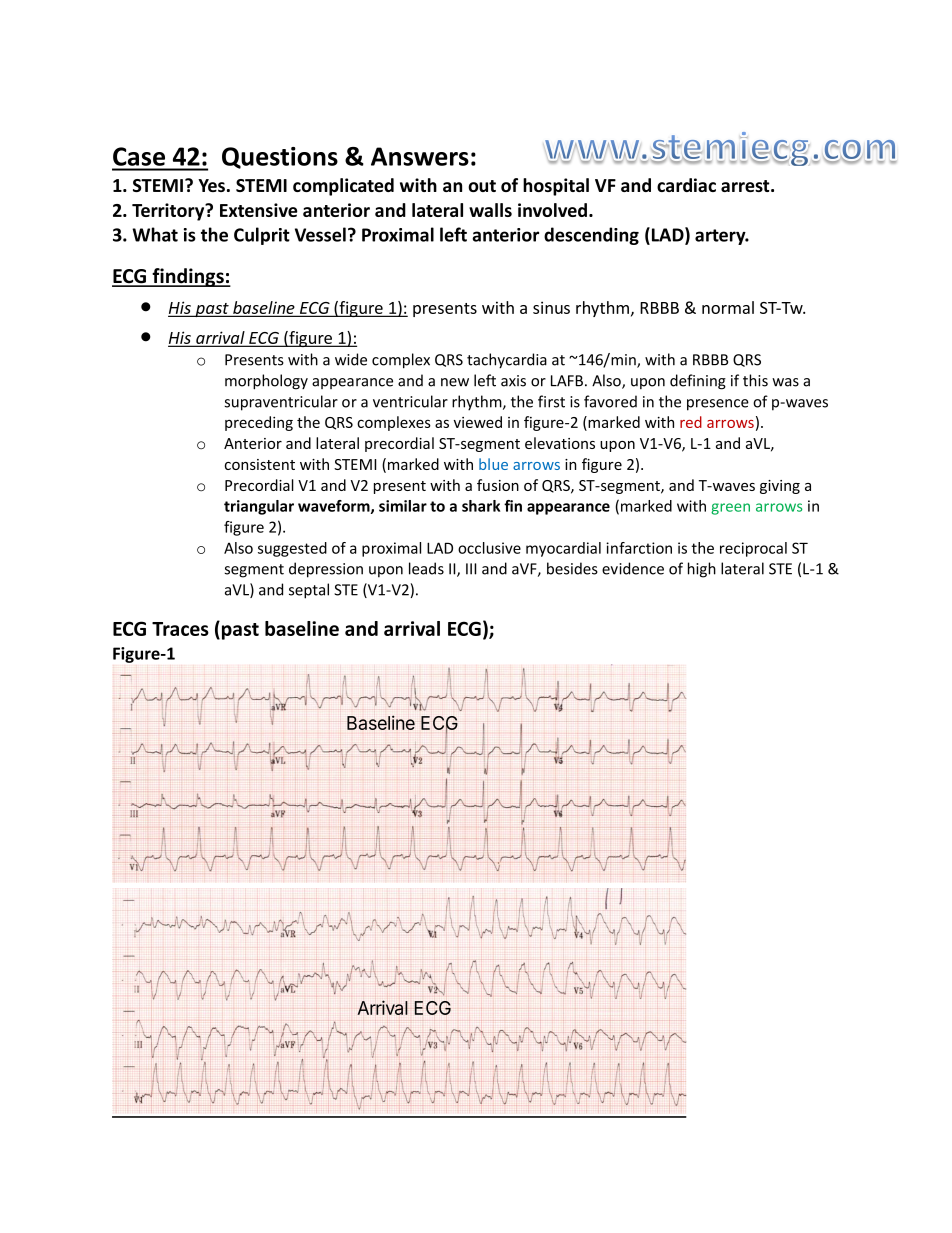 The width and height of the screenshot is (952, 1233). What do you see at coordinates (455, 382) in the screenshot?
I see `new` at bounding box center [455, 382].
